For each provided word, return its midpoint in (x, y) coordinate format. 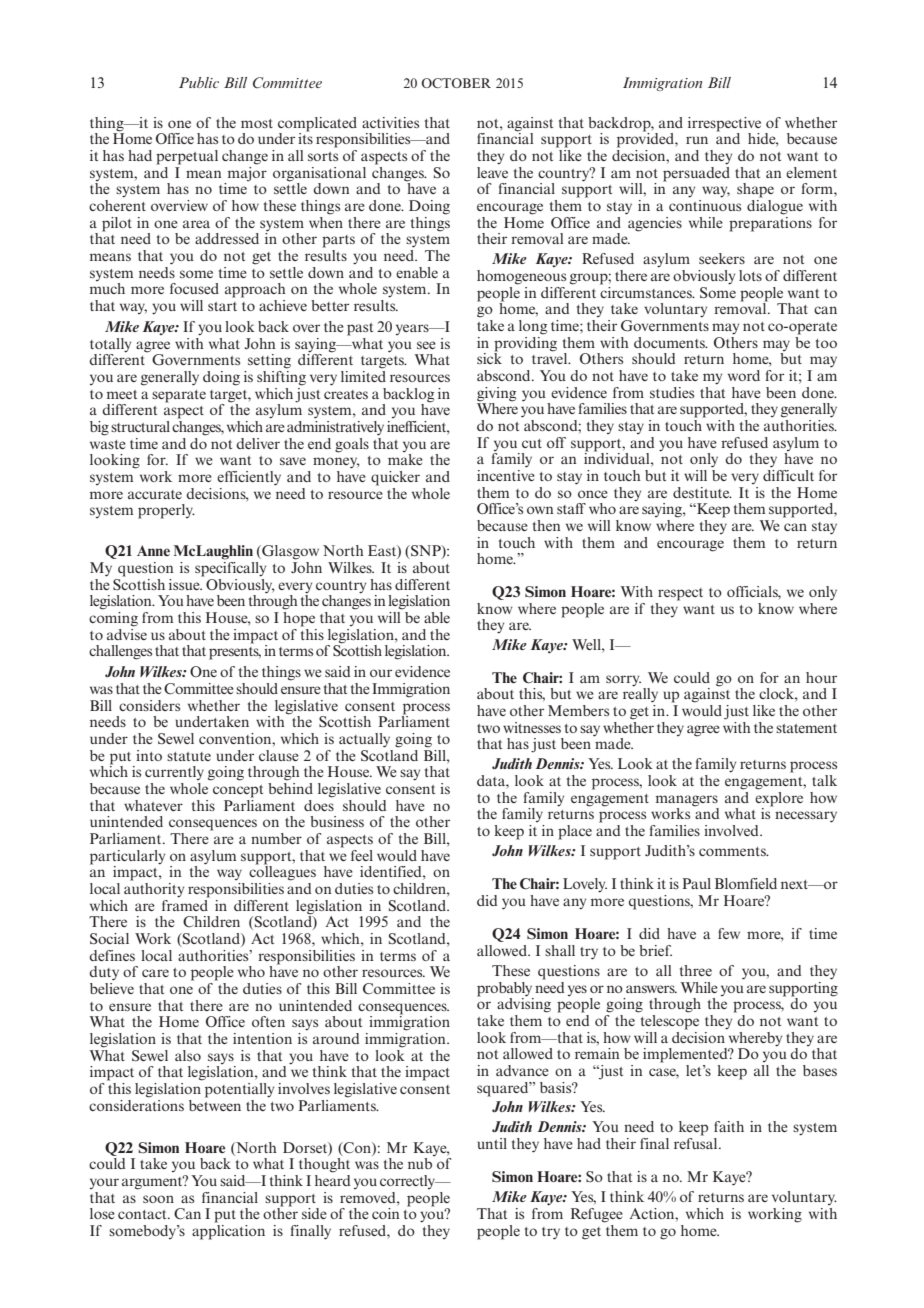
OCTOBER (456, 83)
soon (158, 1199)
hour (821, 677)
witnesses (532, 727)
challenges (120, 652)
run (697, 140)
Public (199, 82)
